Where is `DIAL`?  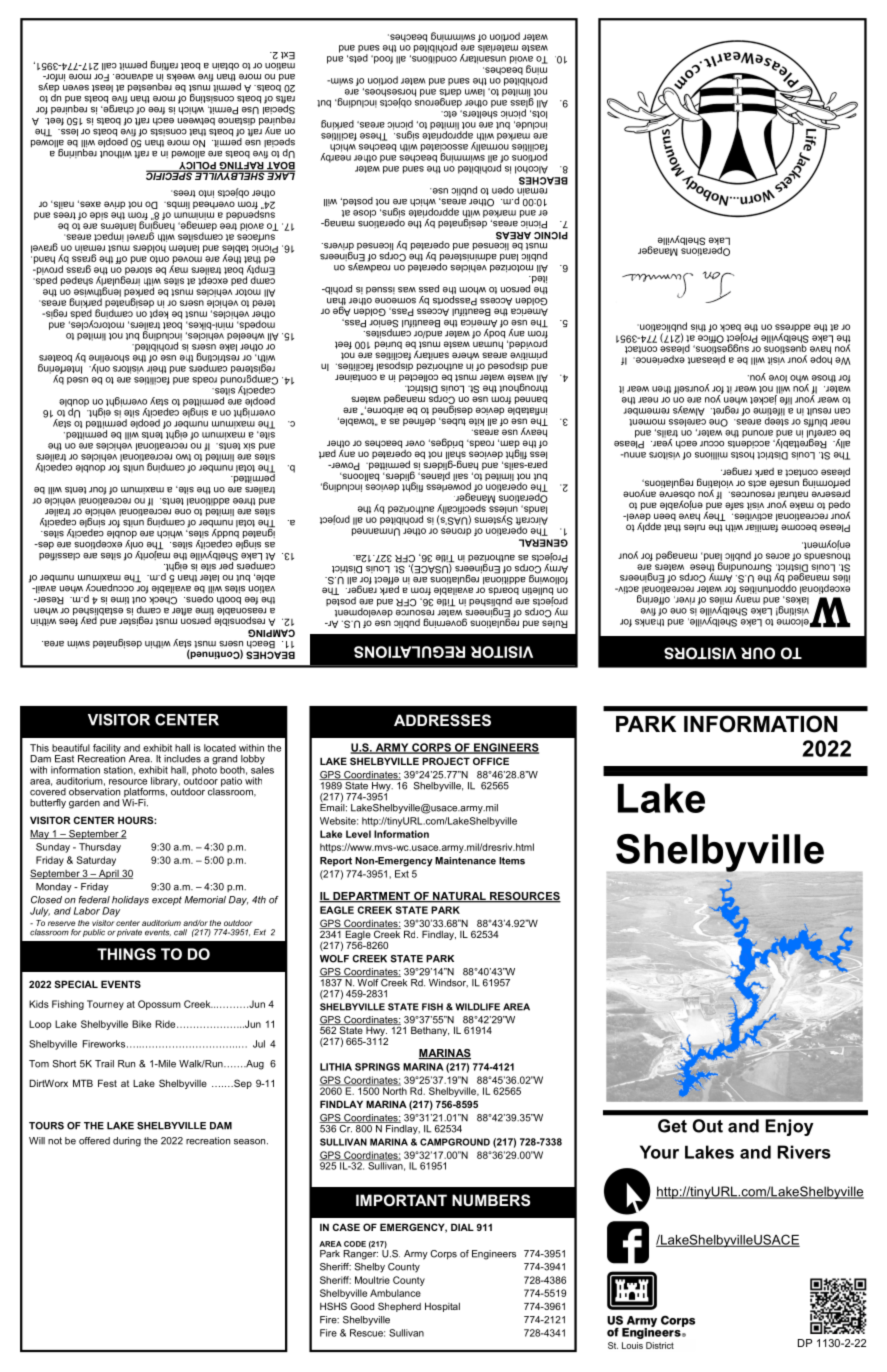
DIAL is located at coordinates (462, 1227).
